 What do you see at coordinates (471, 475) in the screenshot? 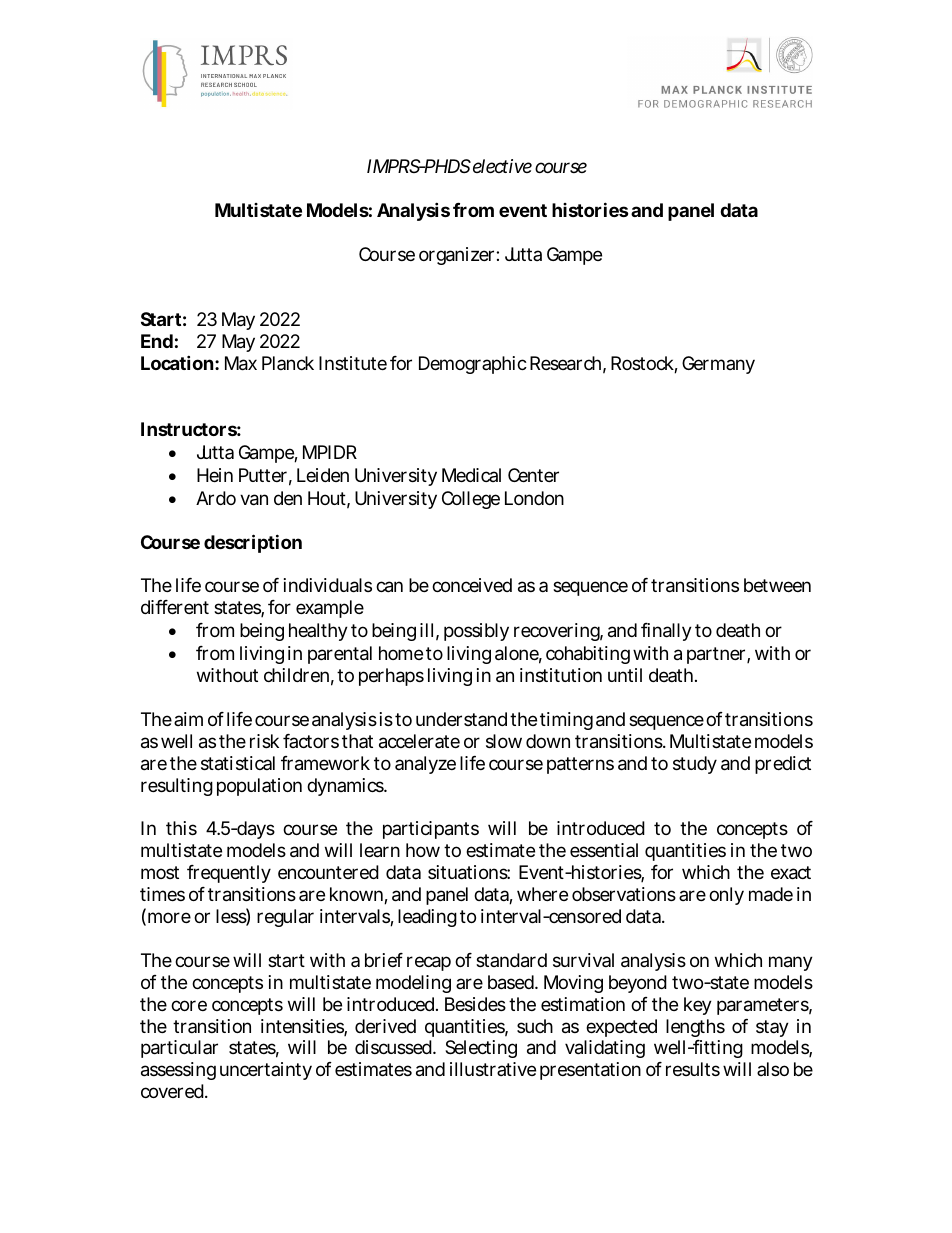
I see `Medical` at bounding box center [471, 475].
